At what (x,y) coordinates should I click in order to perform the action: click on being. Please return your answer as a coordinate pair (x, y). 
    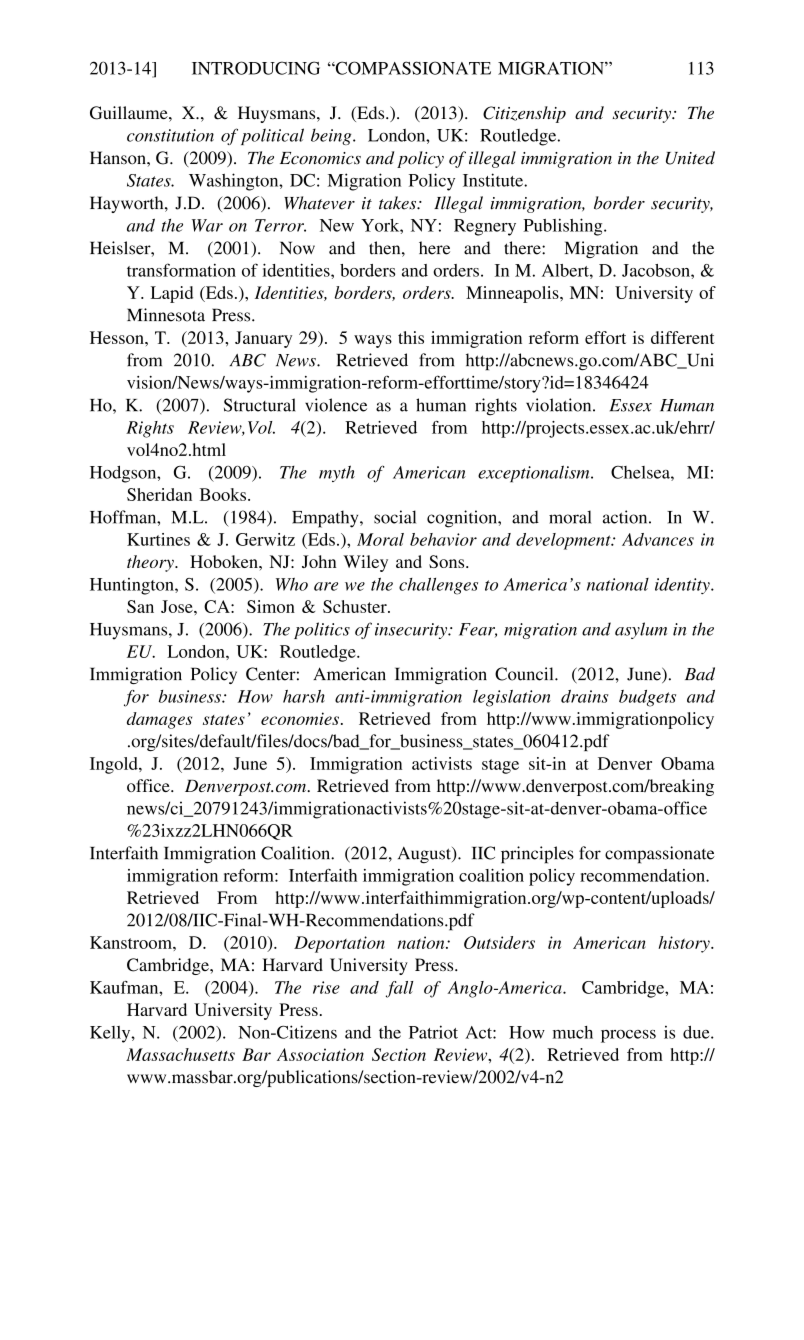
    Looking at the image, I should click on (332, 136).
